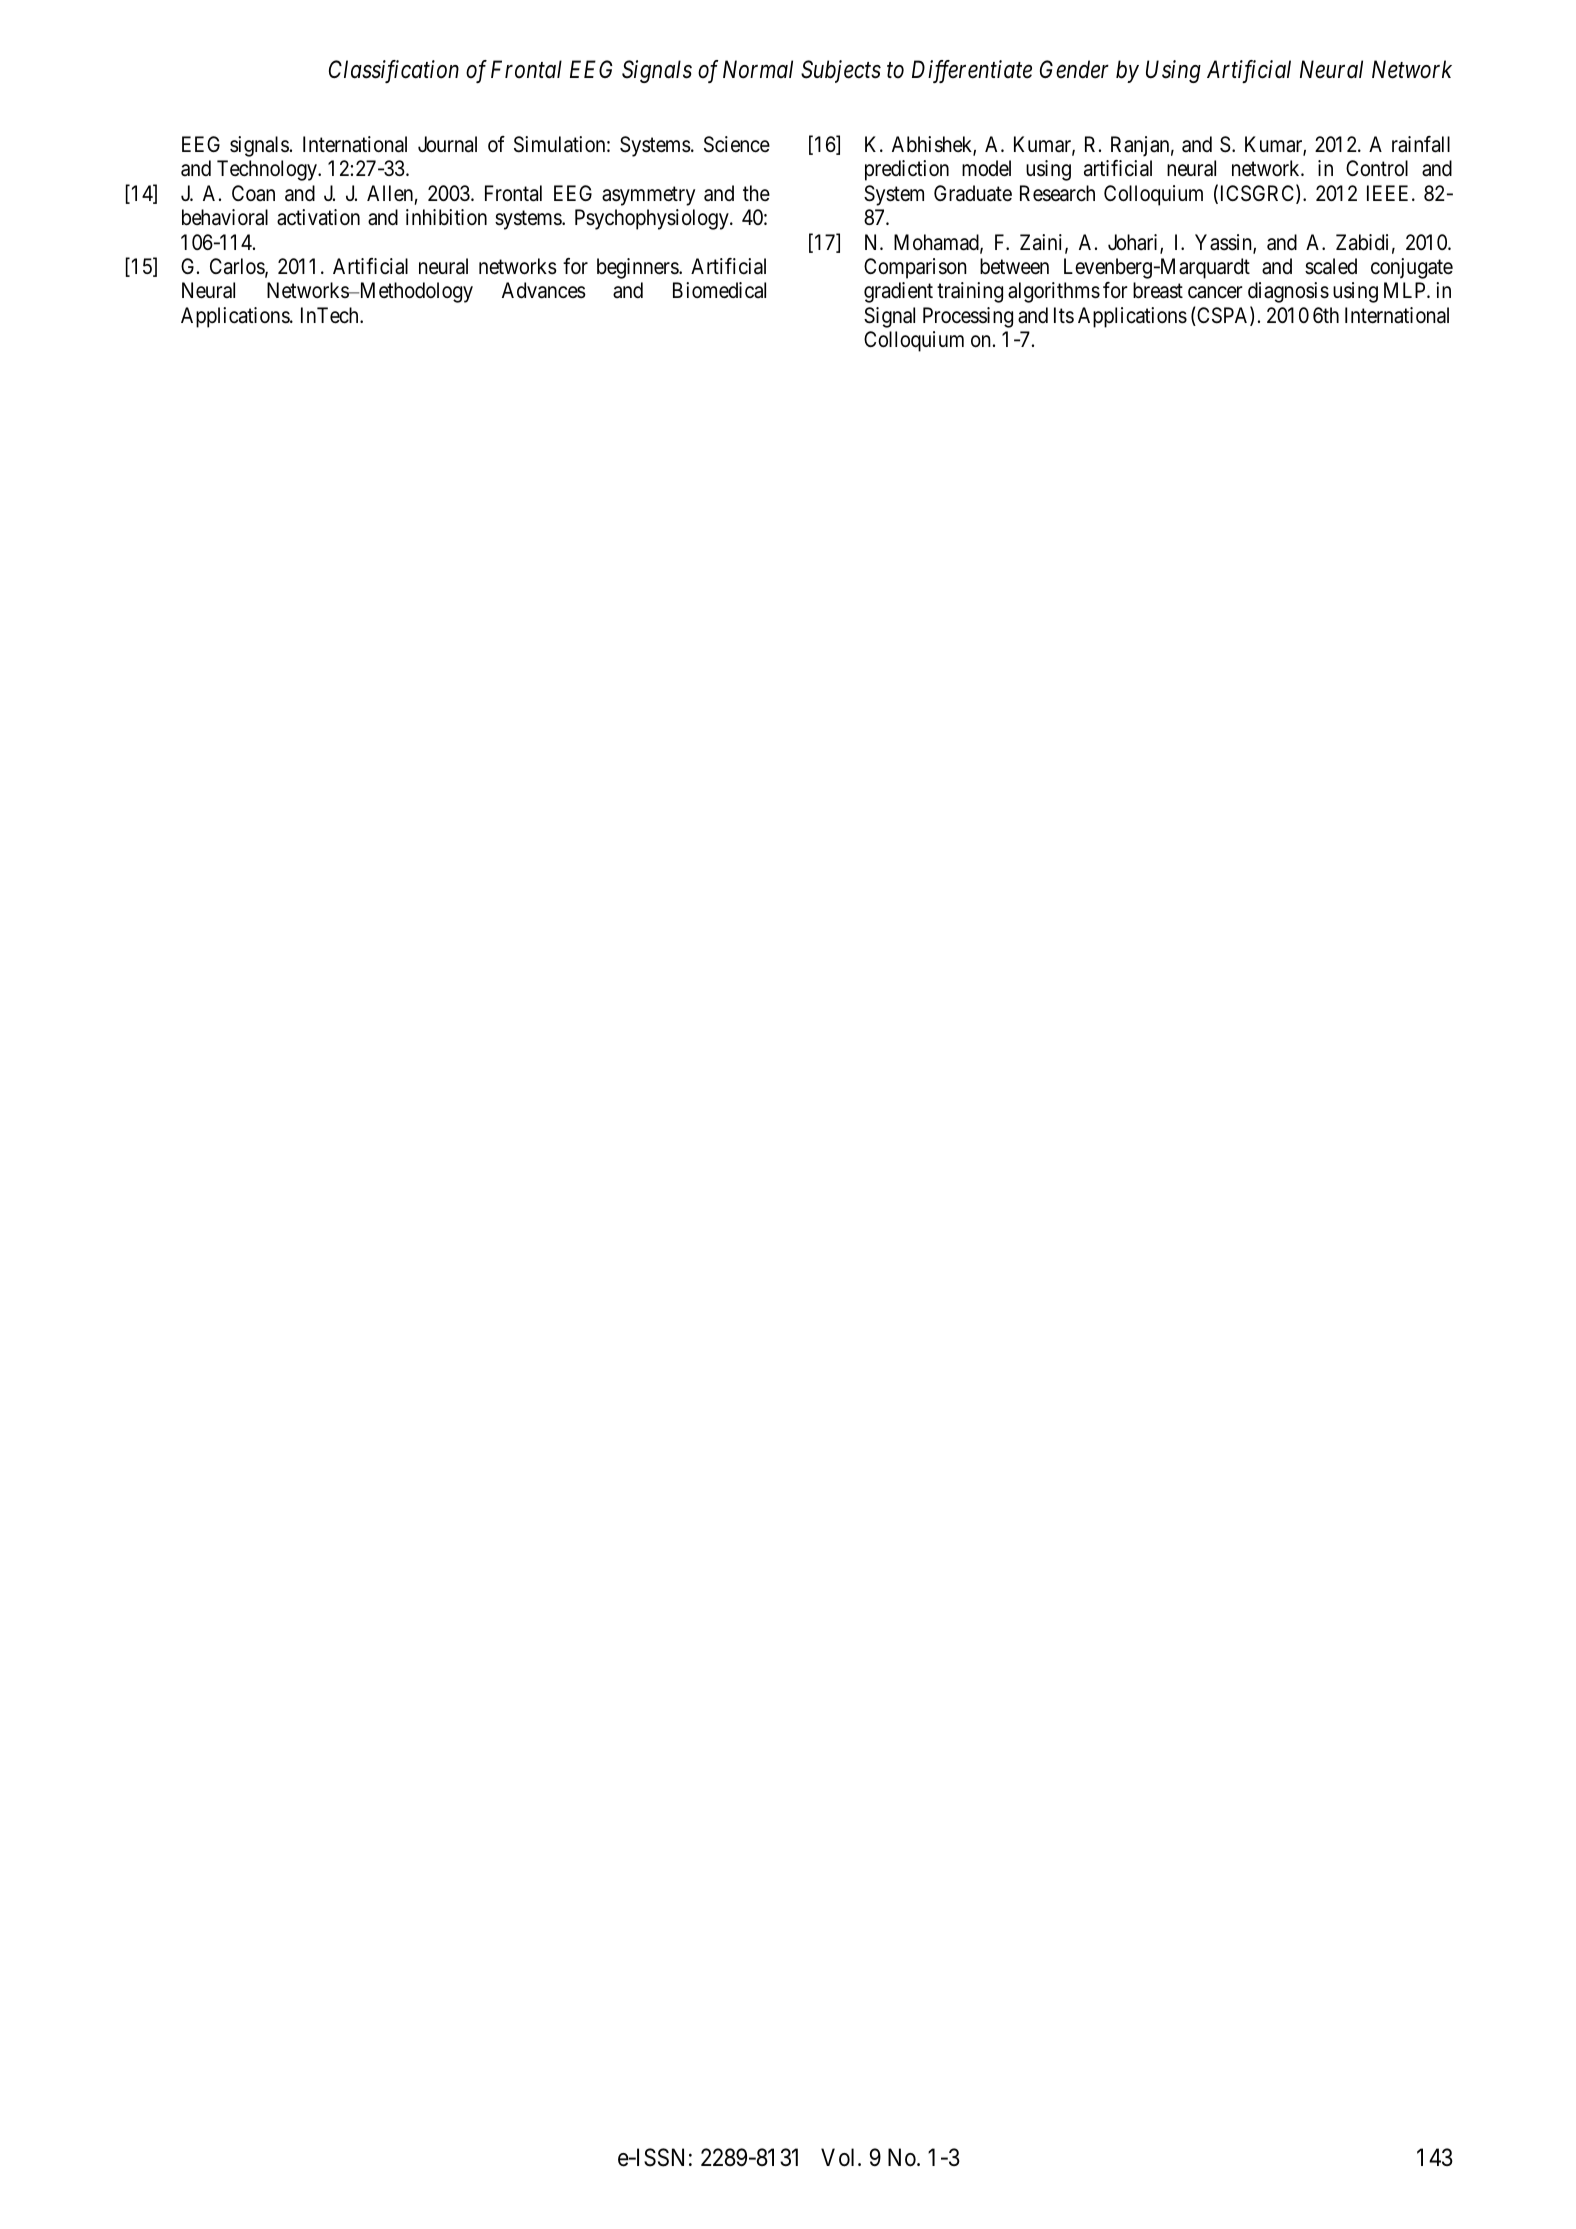 This screenshot has width=1576, height=2229. What do you see at coordinates (394, 71) in the screenshot?
I see `Classification` at bounding box center [394, 71].
